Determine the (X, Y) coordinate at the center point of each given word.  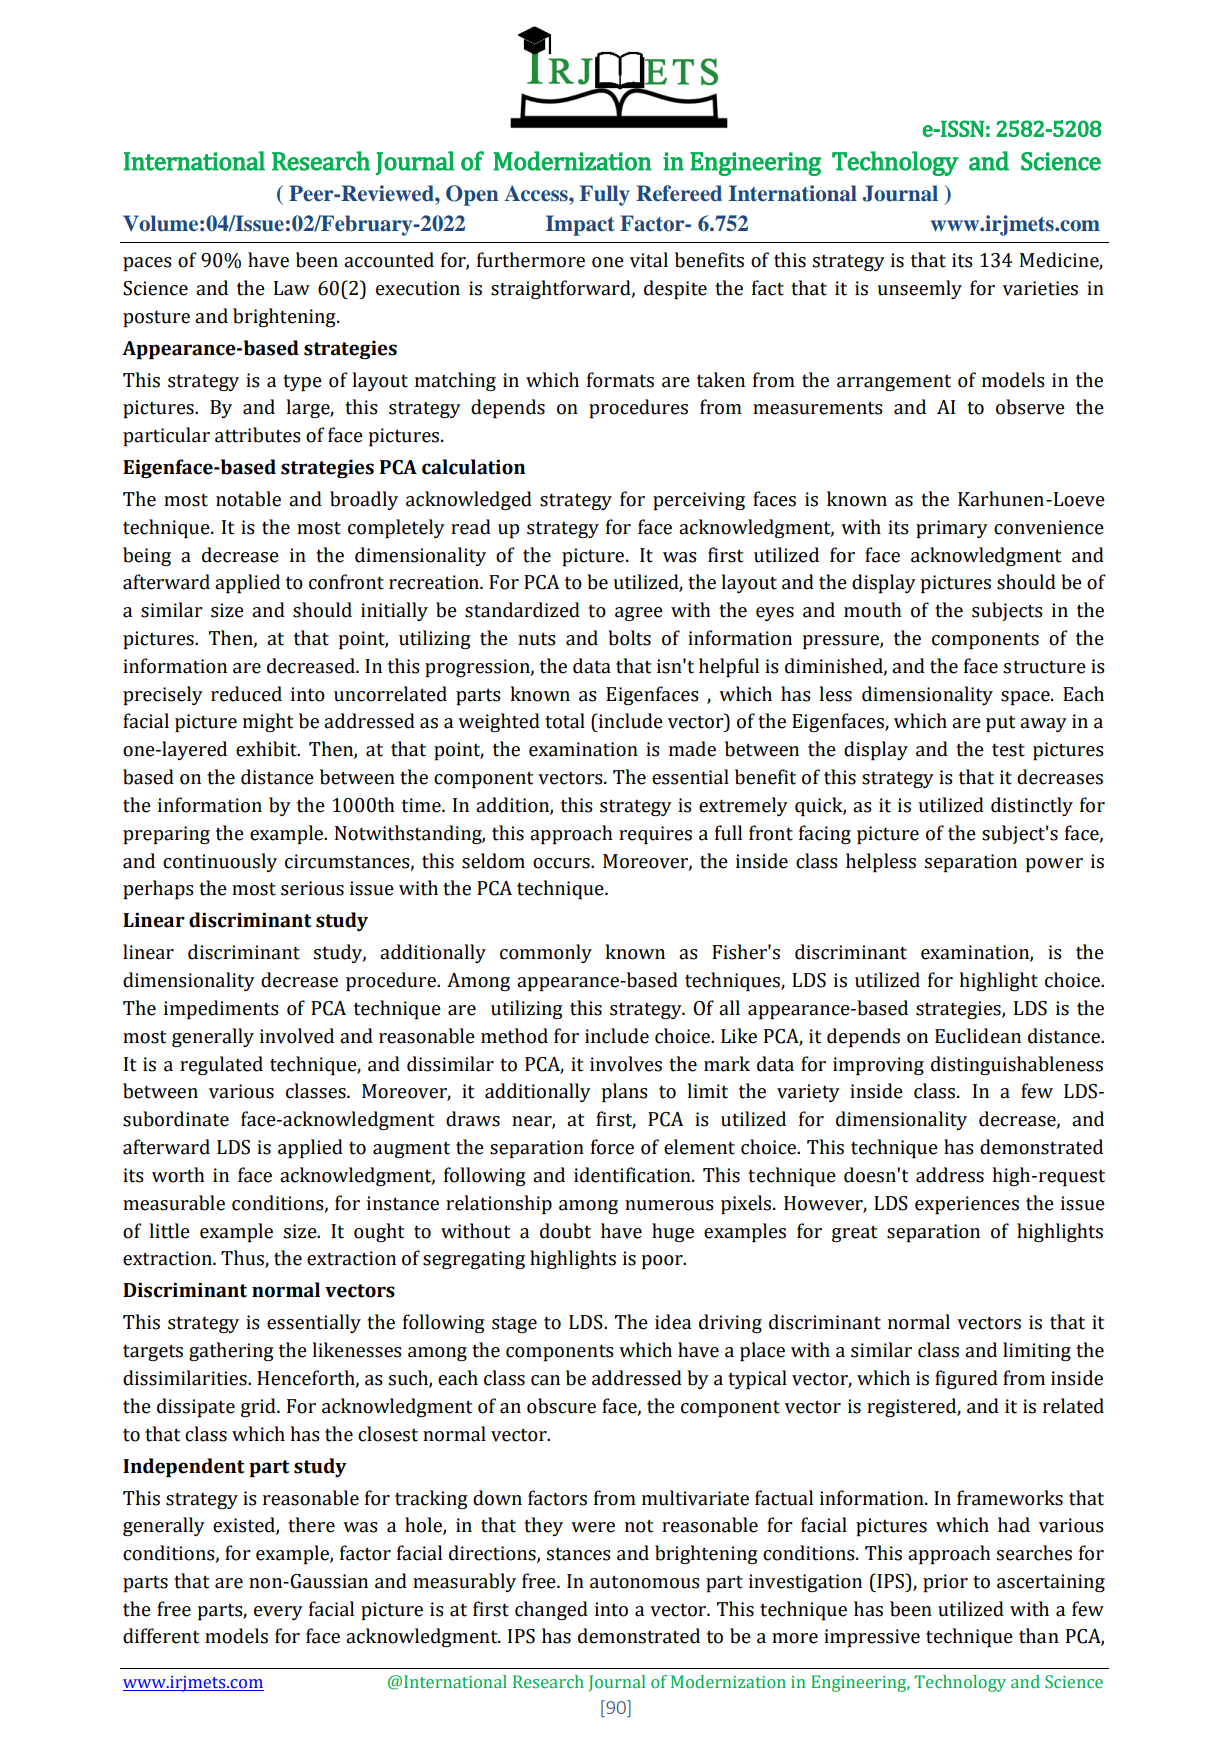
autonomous (645, 1582)
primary (952, 529)
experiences (967, 1205)
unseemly (919, 289)
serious (312, 888)
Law (292, 288)
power (1054, 865)
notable (248, 499)
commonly (546, 953)
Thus (243, 1259)
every (278, 1613)
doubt (565, 1231)
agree (639, 614)
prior (945, 1583)
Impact (580, 225)
